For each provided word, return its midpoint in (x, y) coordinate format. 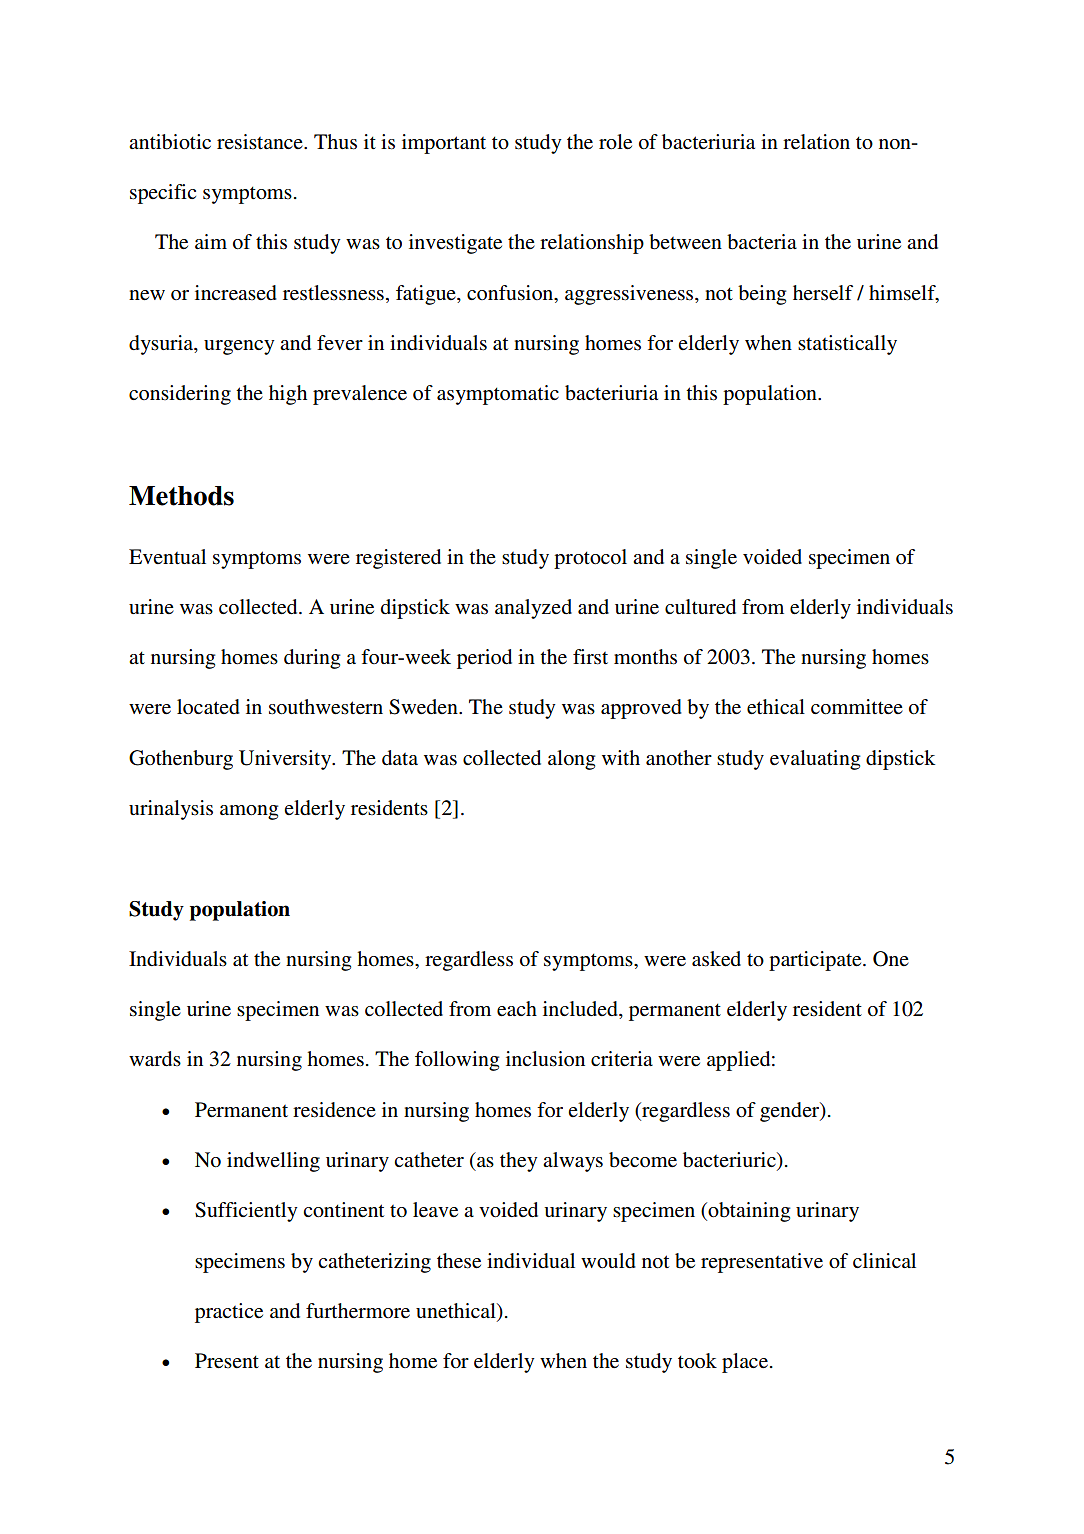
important (444, 144)
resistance (261, 142)
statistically (847, 345)
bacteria (762, 242)
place (746, 1363)
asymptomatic (498, 395)
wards (155, 1059)
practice (229, 1313)
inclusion (545, 1059)
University (286, 760)
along (571, 760)
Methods (181, 496)
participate (816, 961)
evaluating (815, 760)
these (459, 1261)
